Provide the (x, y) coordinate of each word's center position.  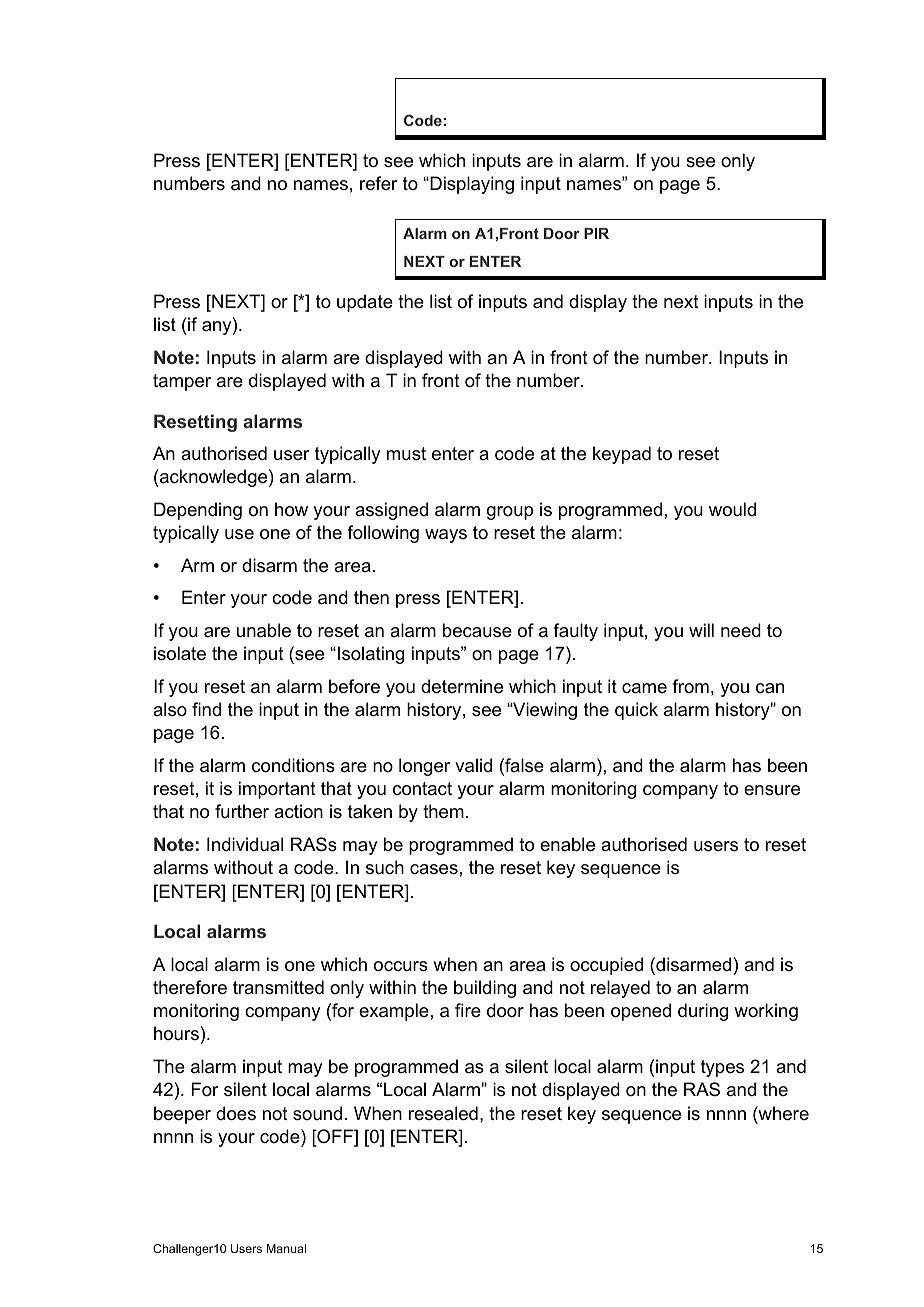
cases (434, 869)
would (732, 509)
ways (446, 536)
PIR (596, 233)
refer (378, 183)
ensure (772, 790)
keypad (622, 455)
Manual (286, 1248)
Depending (198, 511)
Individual (245, 844)
